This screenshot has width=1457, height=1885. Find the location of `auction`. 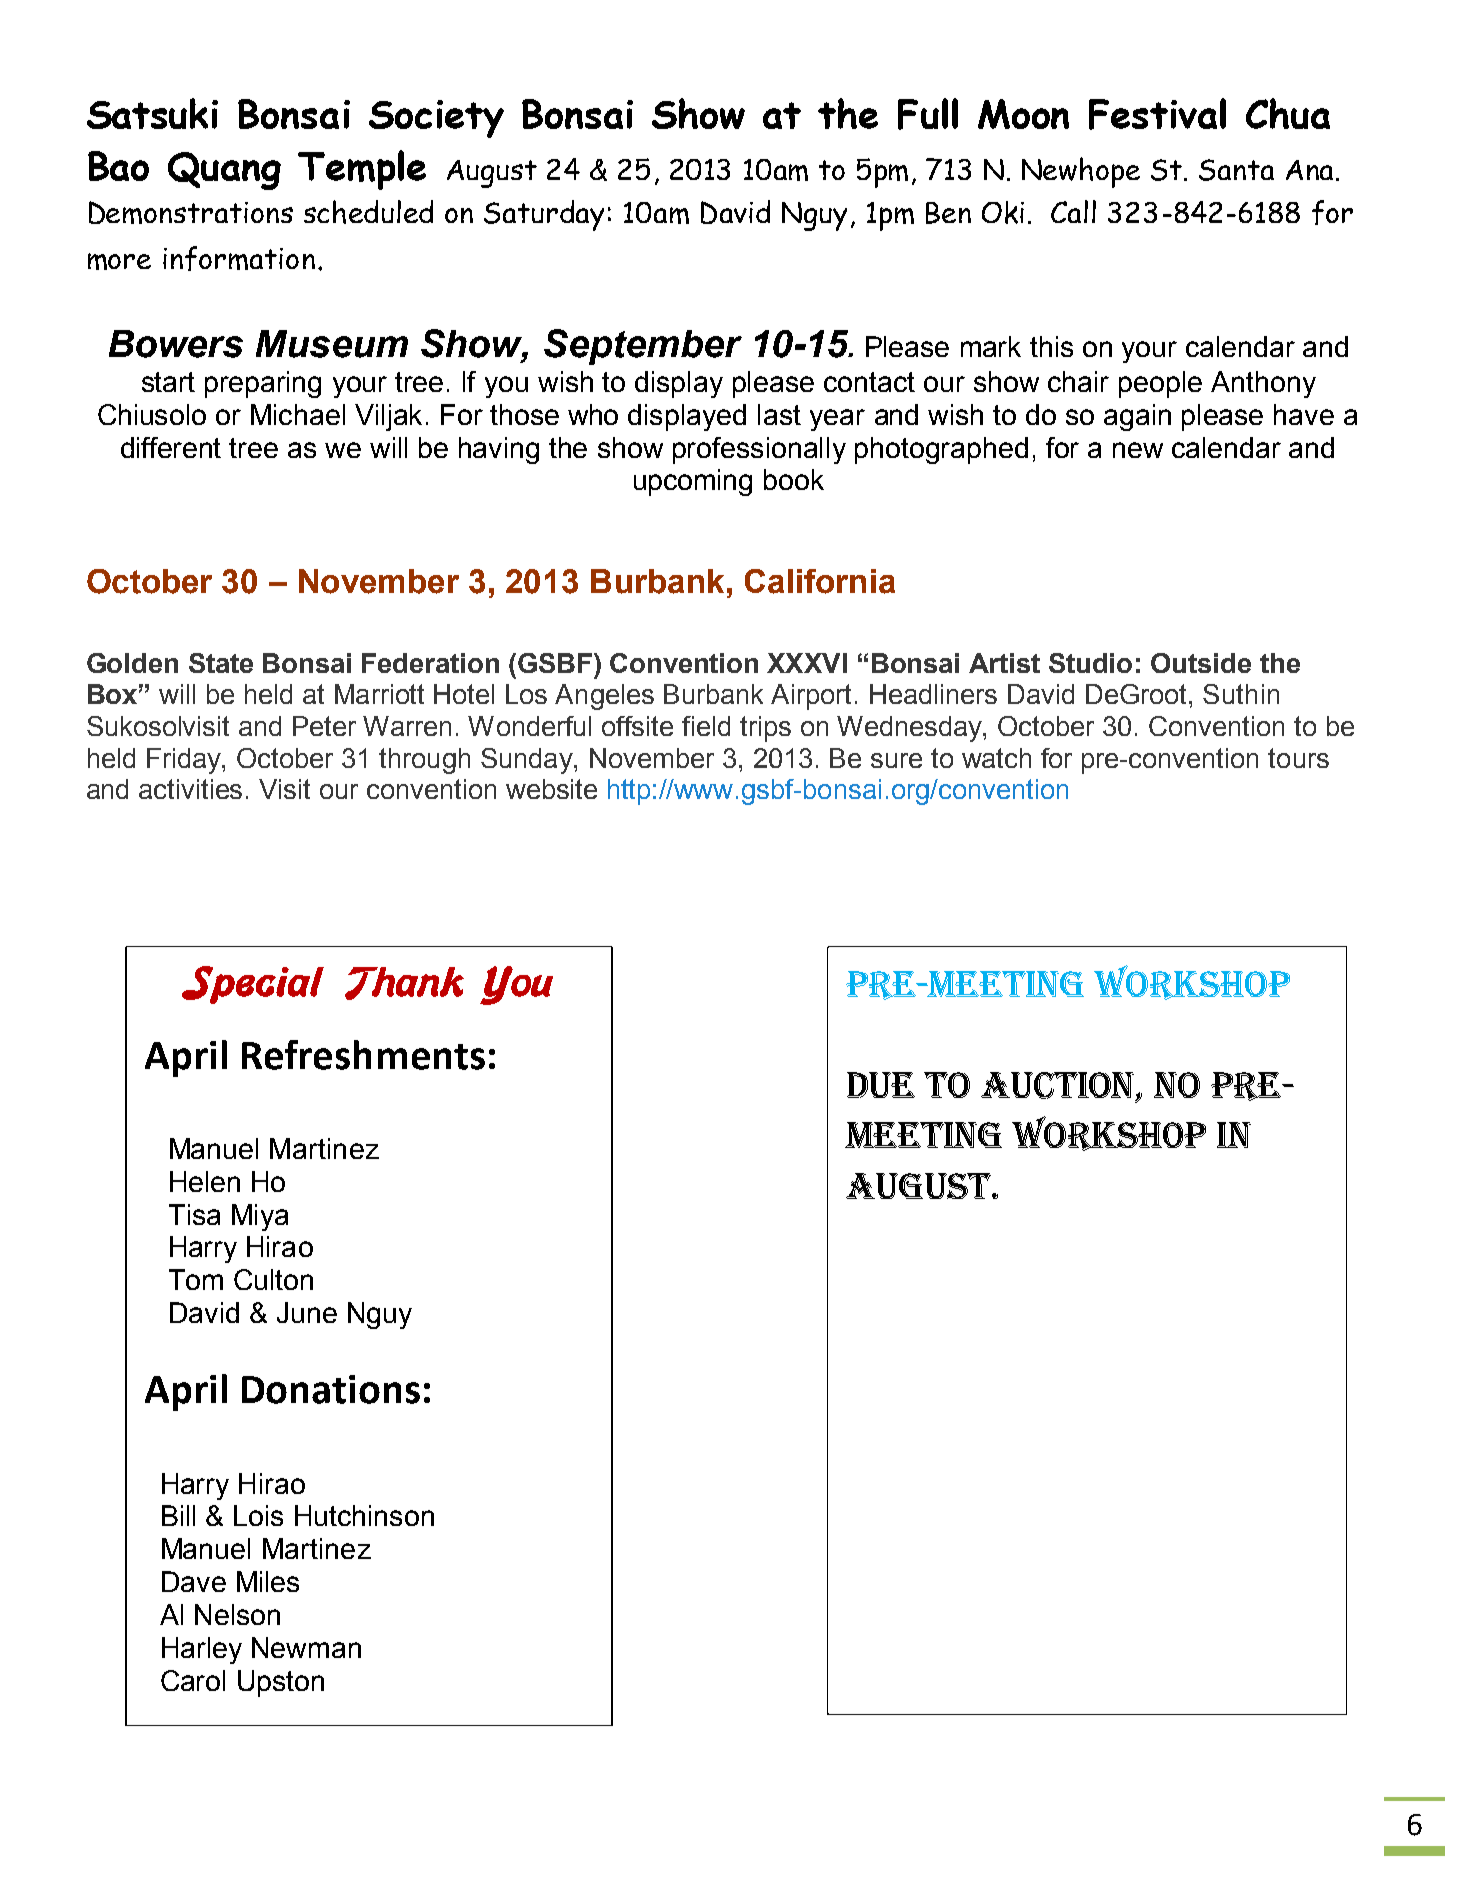

auction is located at coordinates (1059, 1086).
